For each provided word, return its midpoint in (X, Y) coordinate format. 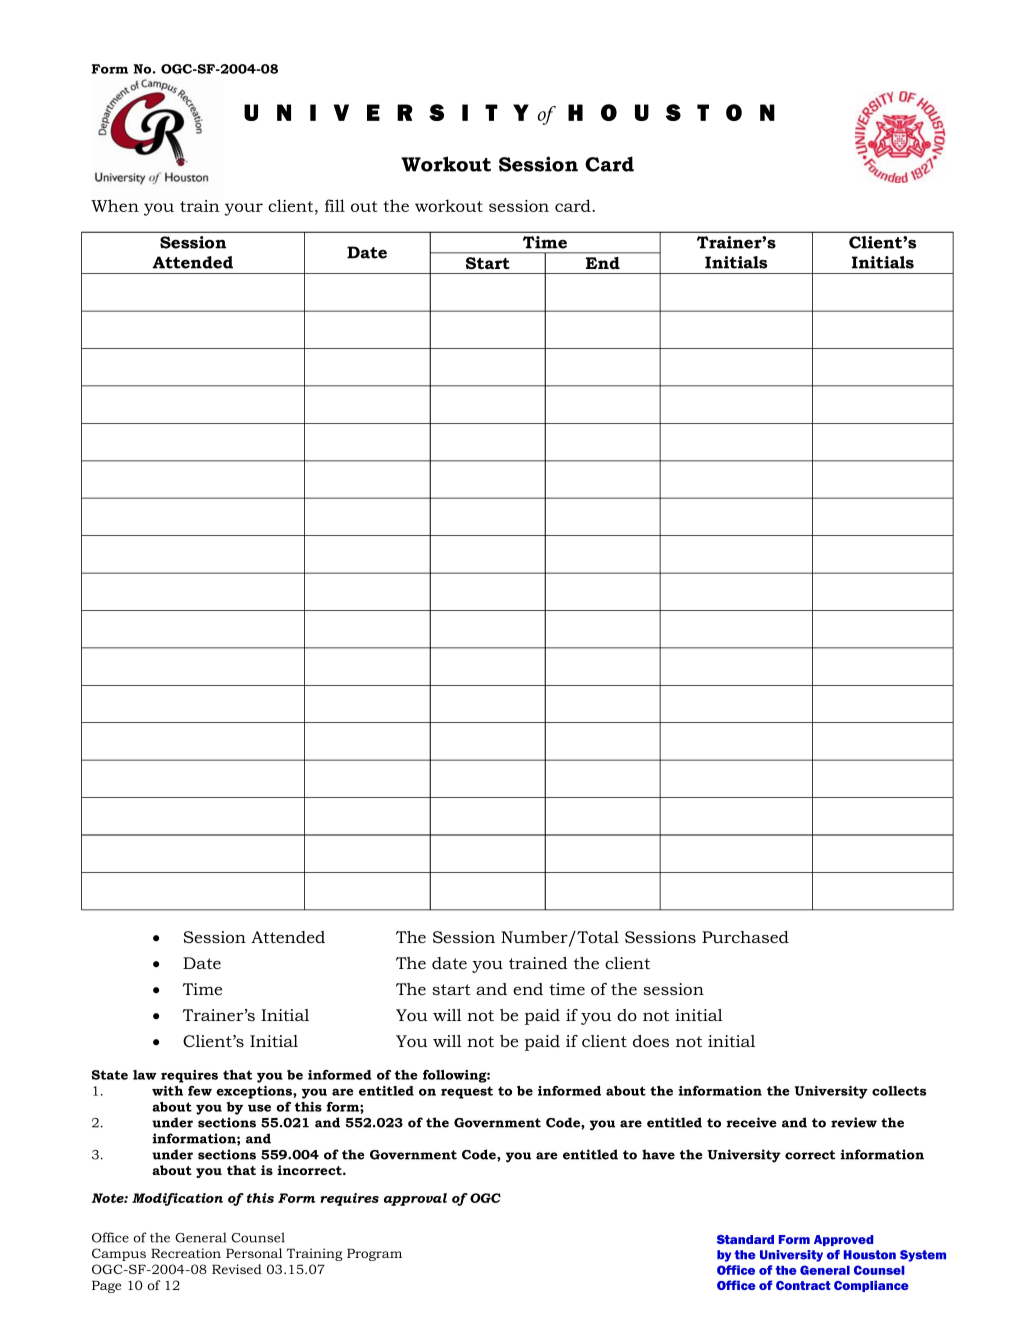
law (145, 1075)
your (243, 209)
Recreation (186, 1253)
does (651, 1041)
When (115, 205)
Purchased (745, 937)
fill (335, 205)
